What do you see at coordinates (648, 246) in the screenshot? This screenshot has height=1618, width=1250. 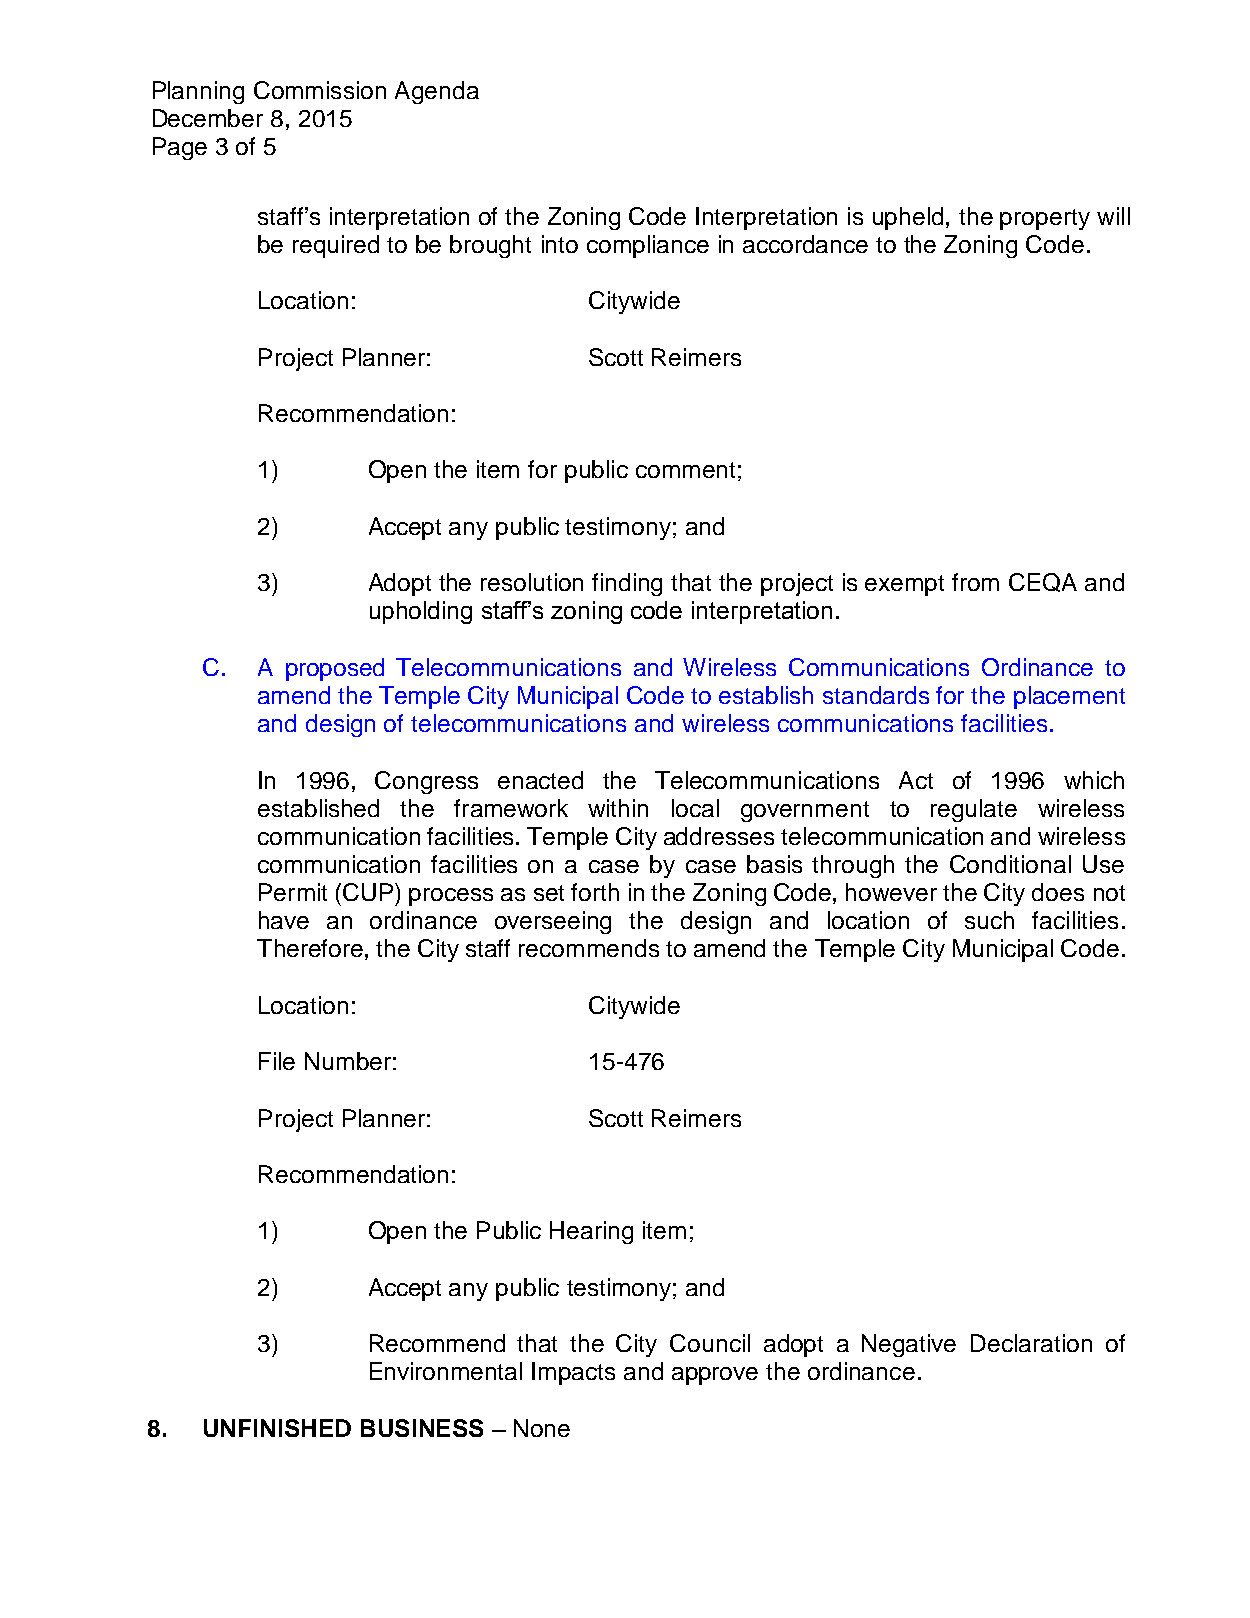 I see `compliance` at bounding box center [648, 246].
